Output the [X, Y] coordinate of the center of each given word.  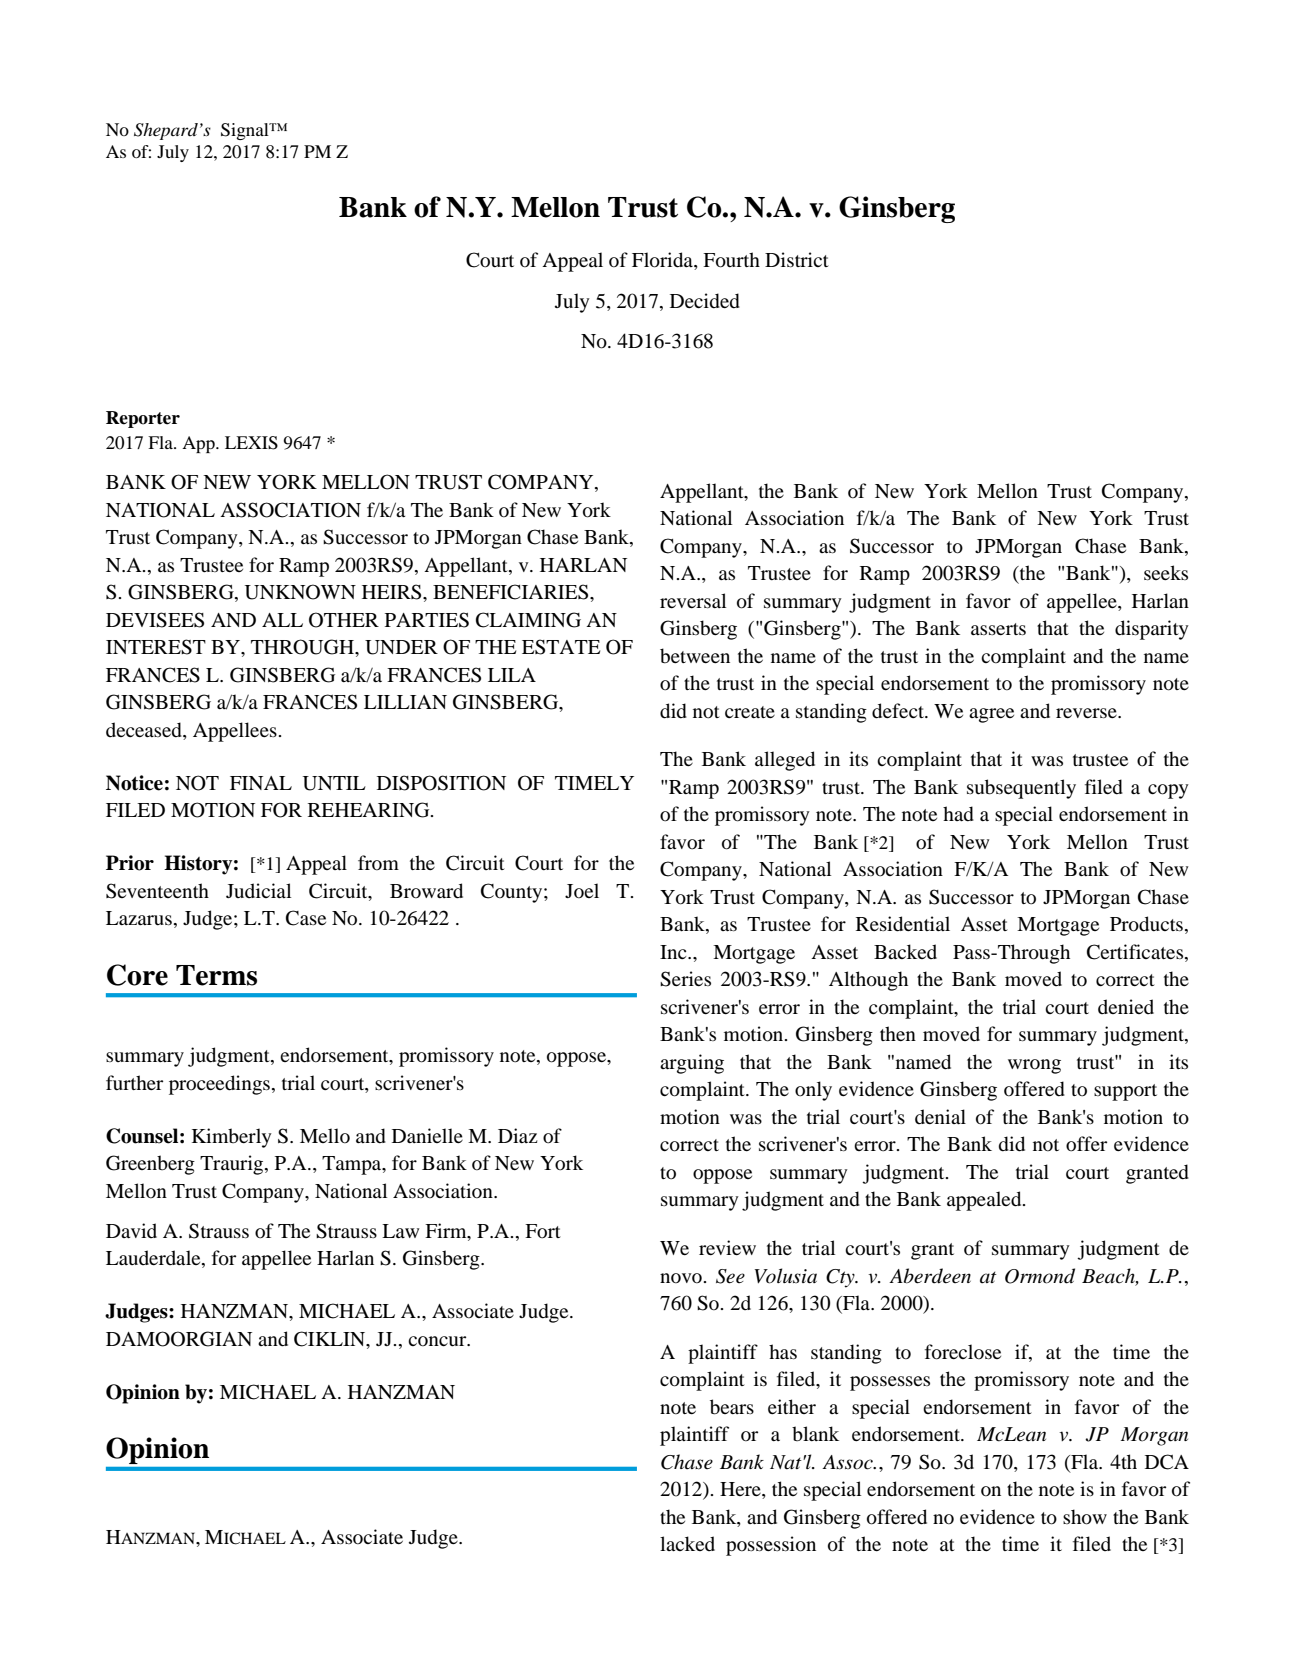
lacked [687, 1543]
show [1085, 1517]
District [797, 259]
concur [438, 1341]
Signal [246, 131]
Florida [663, 261]
